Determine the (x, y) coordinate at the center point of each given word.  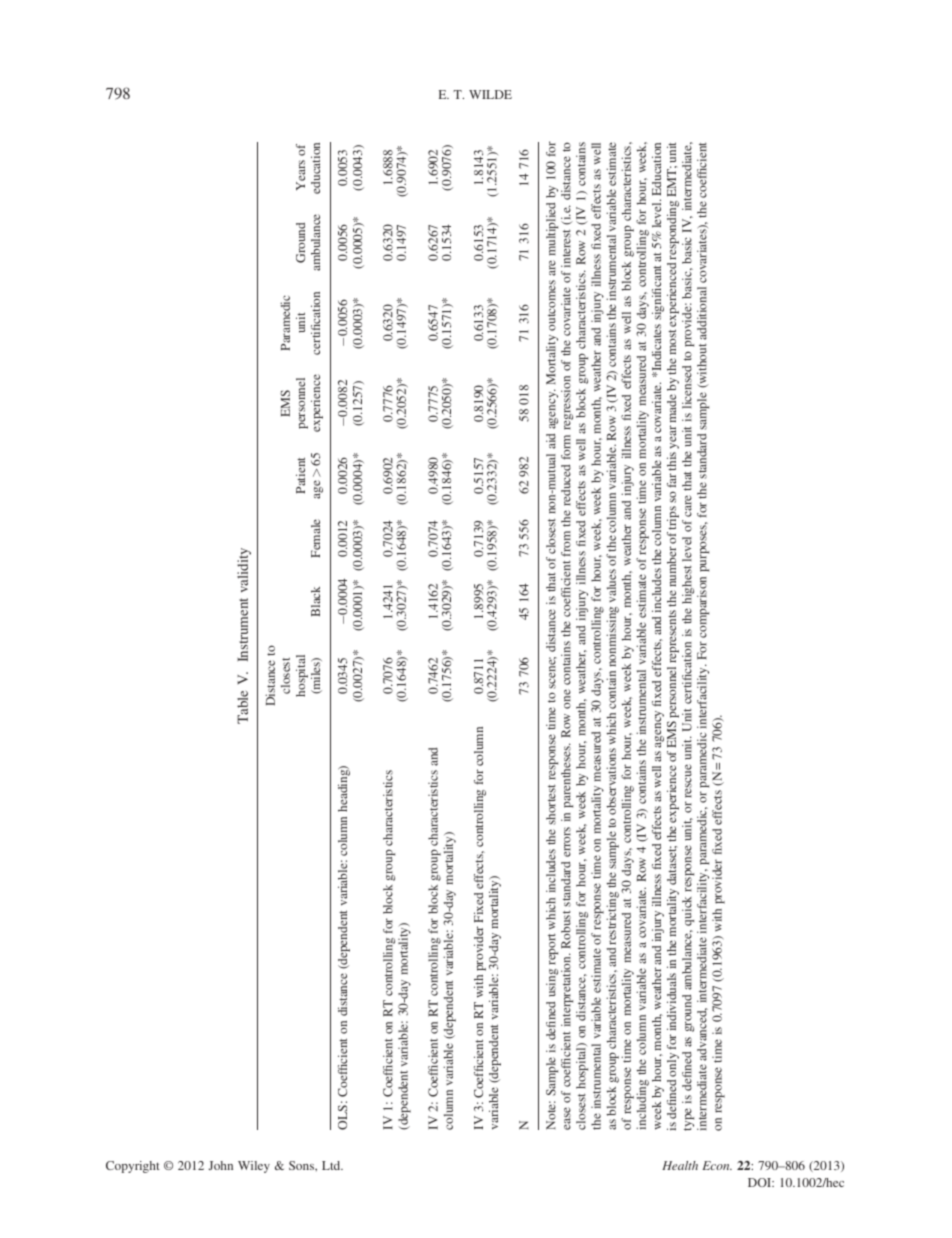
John (220, 1165)
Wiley (254, 1167)
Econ (717, 1165)
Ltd (332, 1165)
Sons (303, 1166)
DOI (761, 1182)
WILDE (490, 94)
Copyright (133, 1167)
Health (680, 1165)
